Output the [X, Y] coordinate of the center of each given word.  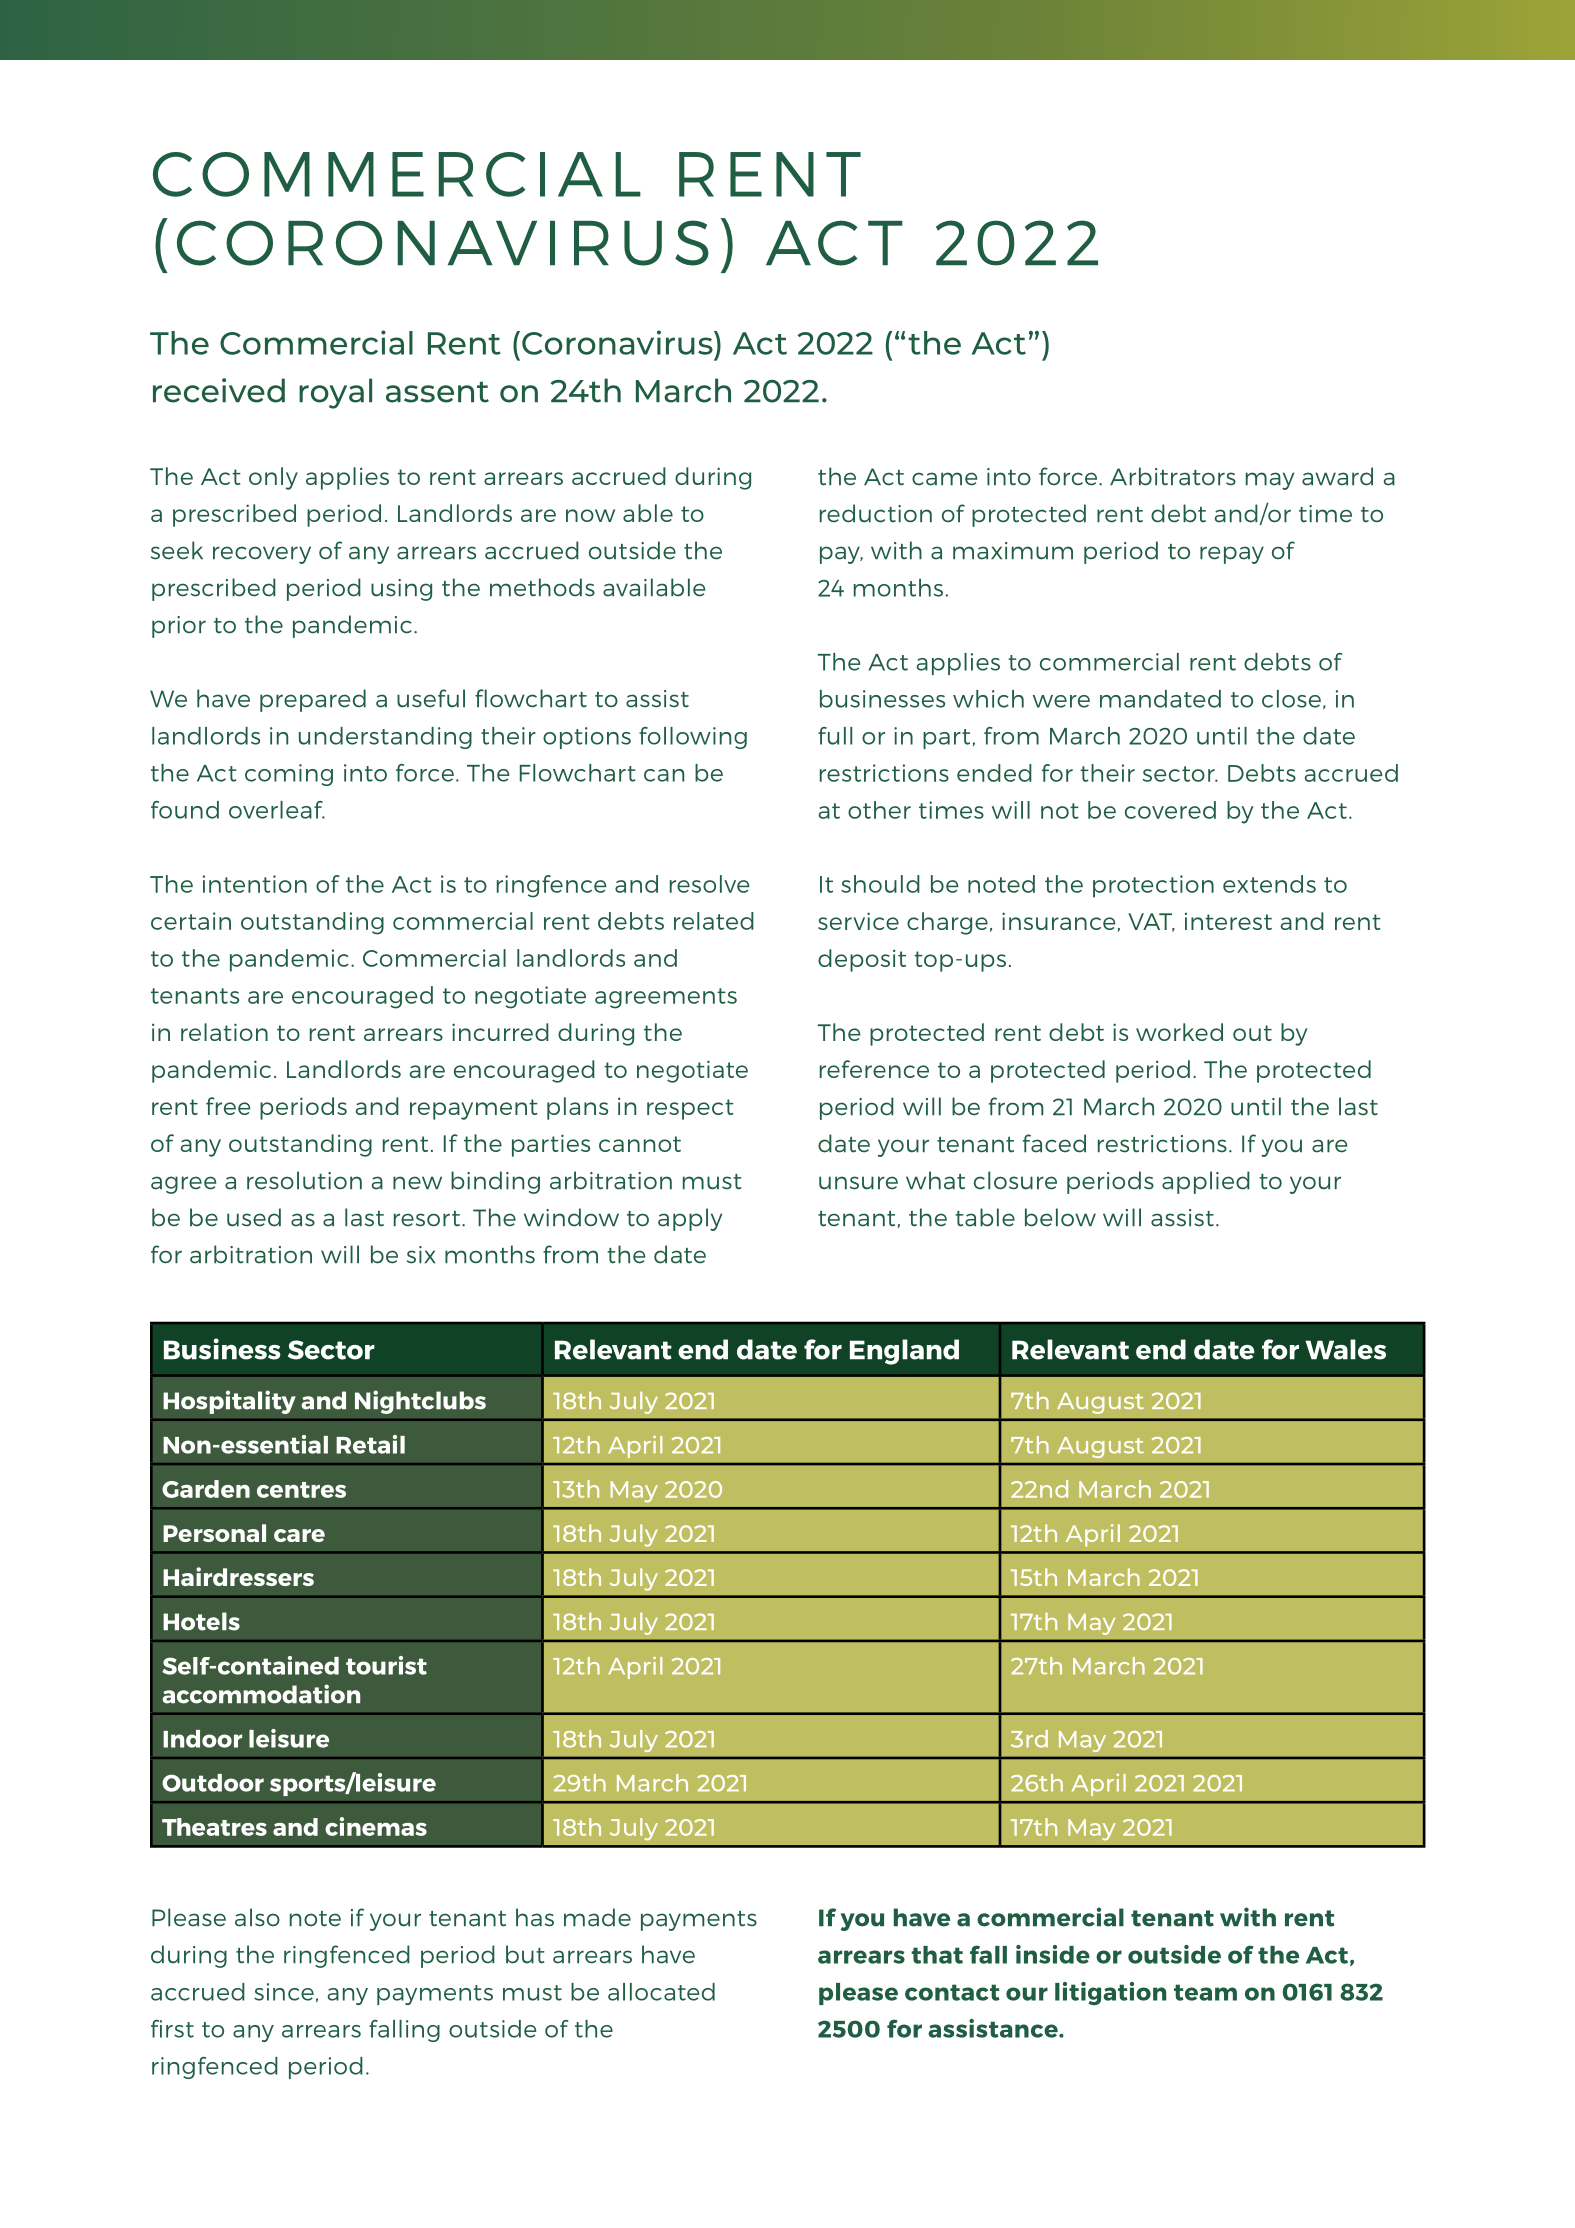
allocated [661, 1992]
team [1205, 1992]
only [273, 478]
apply [690, 1219]
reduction [876, 513]
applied [1206, 1182]
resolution [304, 1180]
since [284, 1992]
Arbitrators [1173, 476]
